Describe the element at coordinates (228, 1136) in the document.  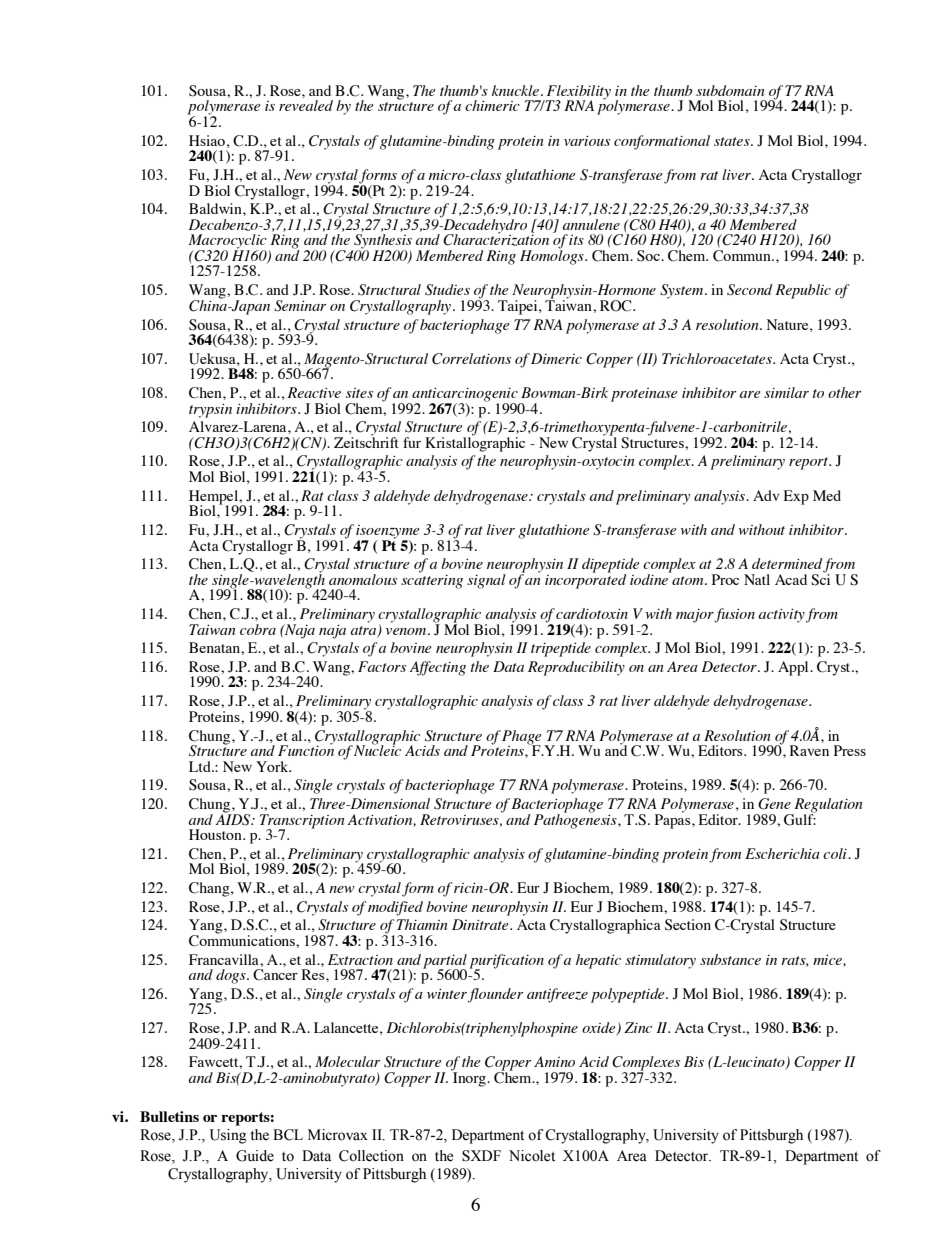
I see `Using` at that location.
